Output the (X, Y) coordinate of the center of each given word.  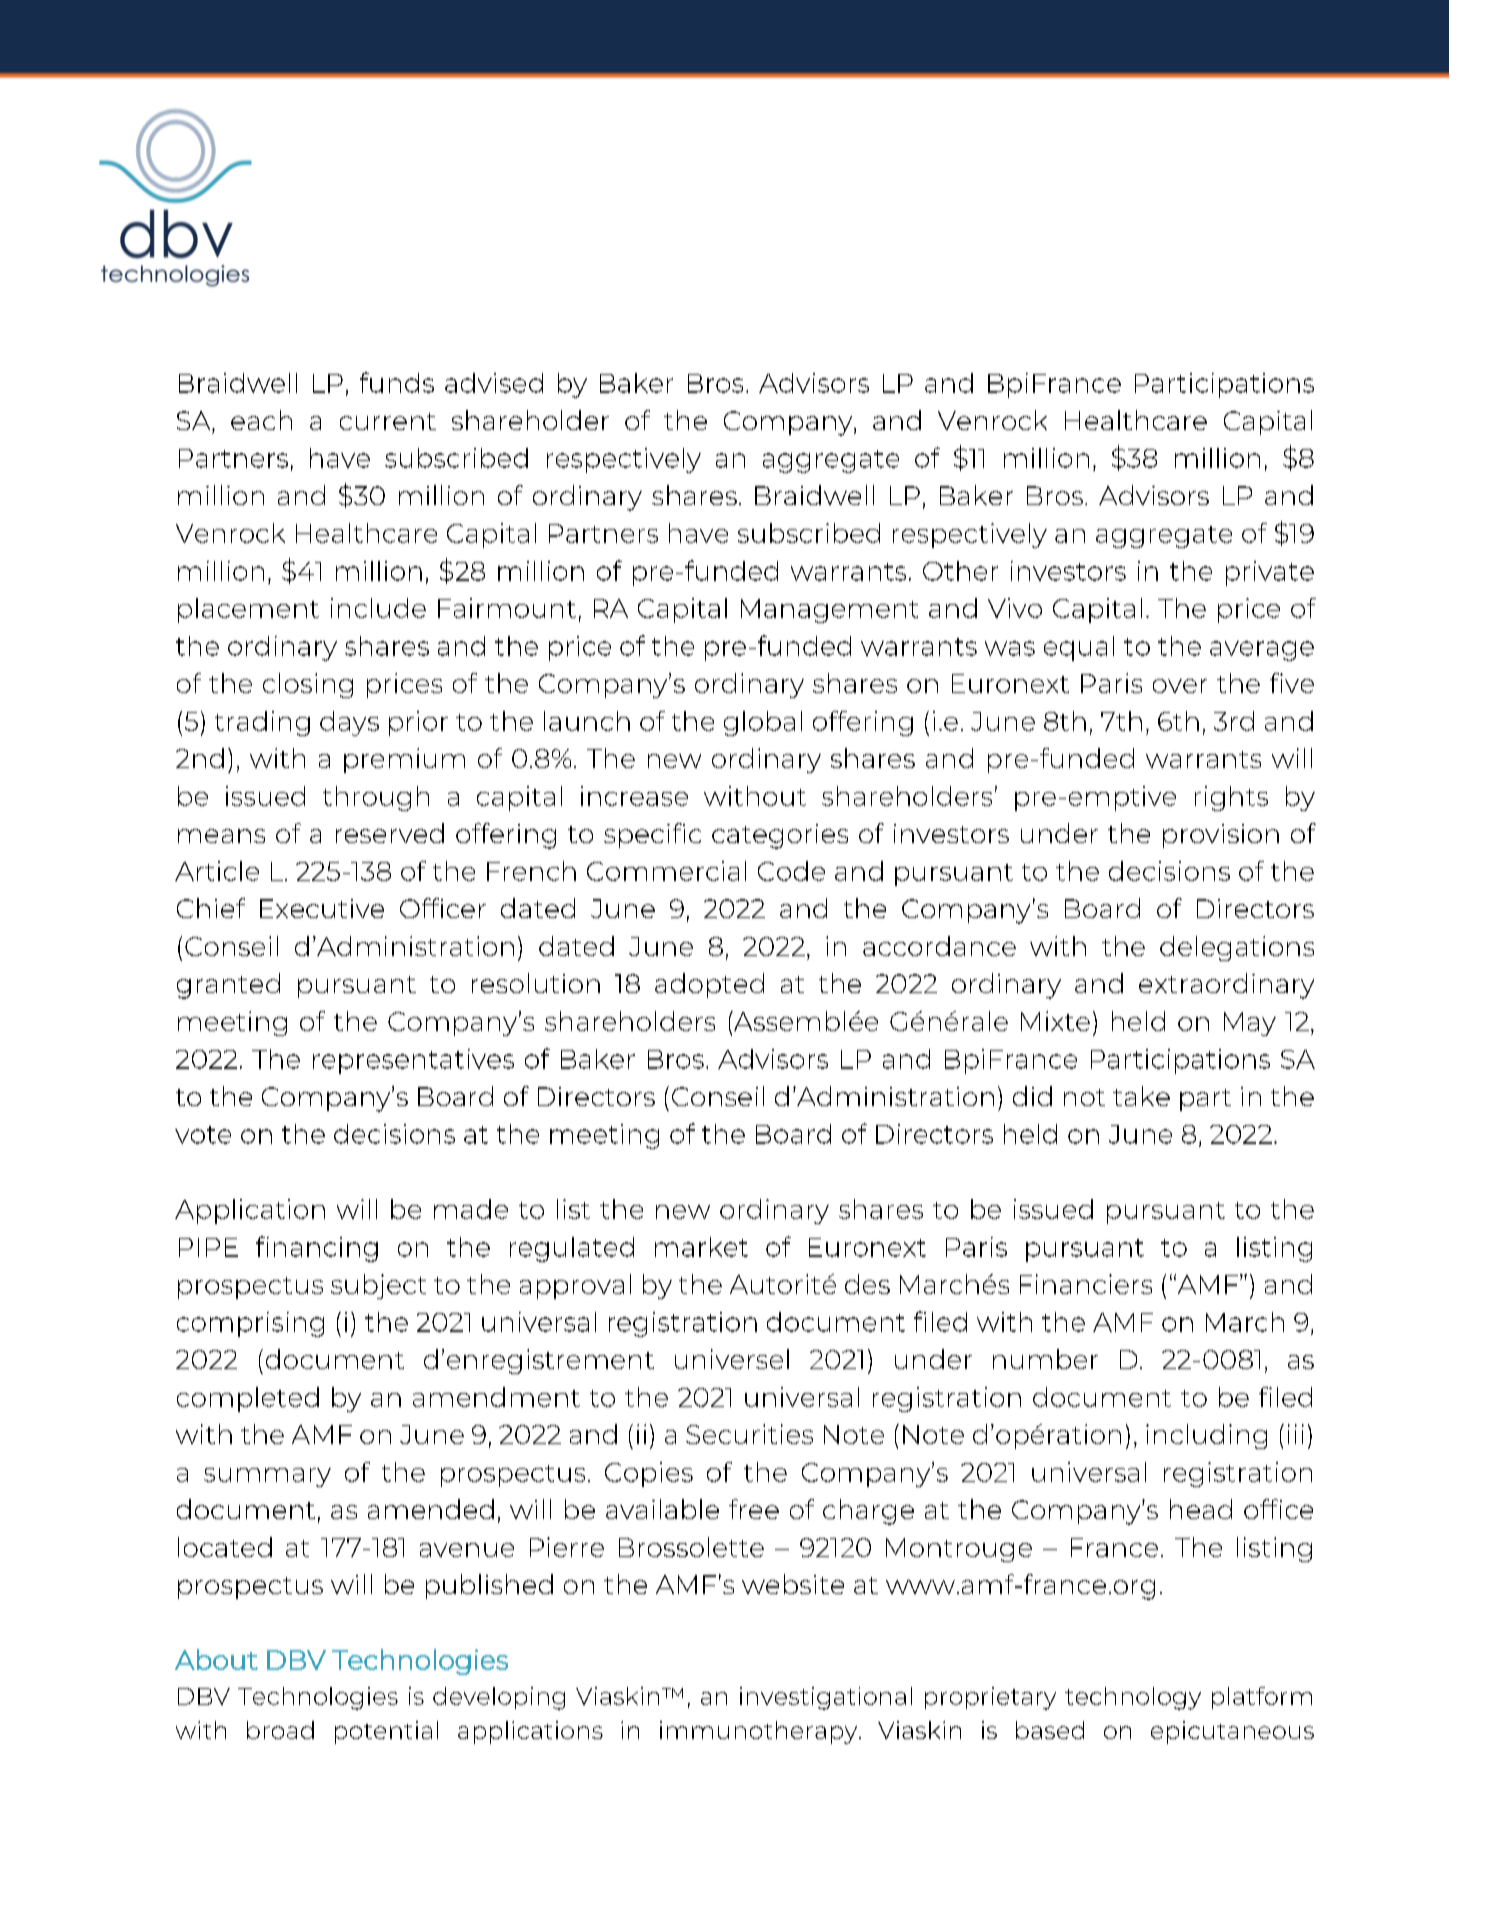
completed (248, 1399)
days (349, 723)
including (1206, 1436)
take (1141, 1096)
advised (494, 383)
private (1270, 573)
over (1180, 686)
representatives (413, 1061)
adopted (709, 985)
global (763, 723)
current (388, 421)
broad (280, 1730)
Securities (749, 1434)
